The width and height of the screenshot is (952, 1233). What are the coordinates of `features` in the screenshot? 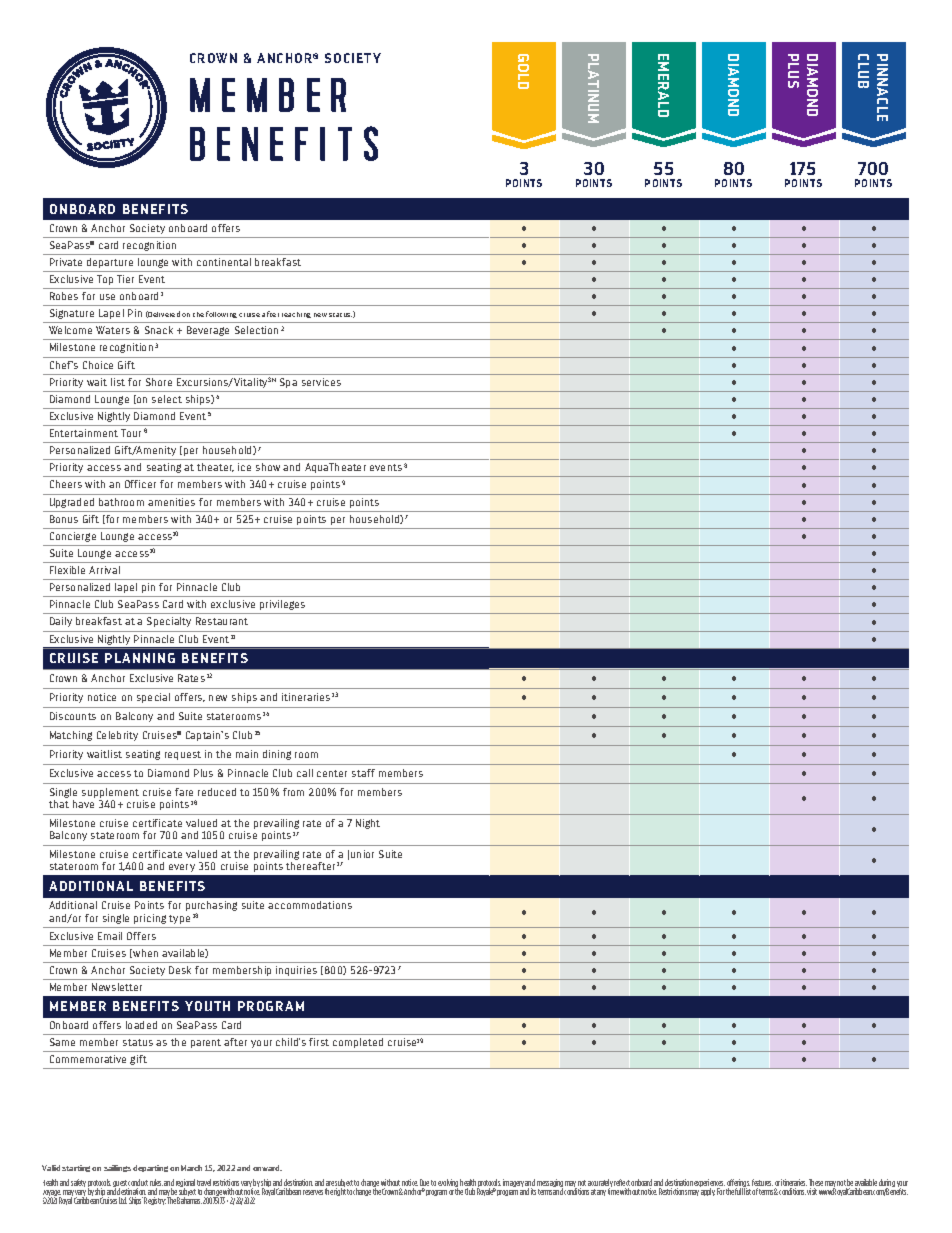 It's located at (762, 1184).
